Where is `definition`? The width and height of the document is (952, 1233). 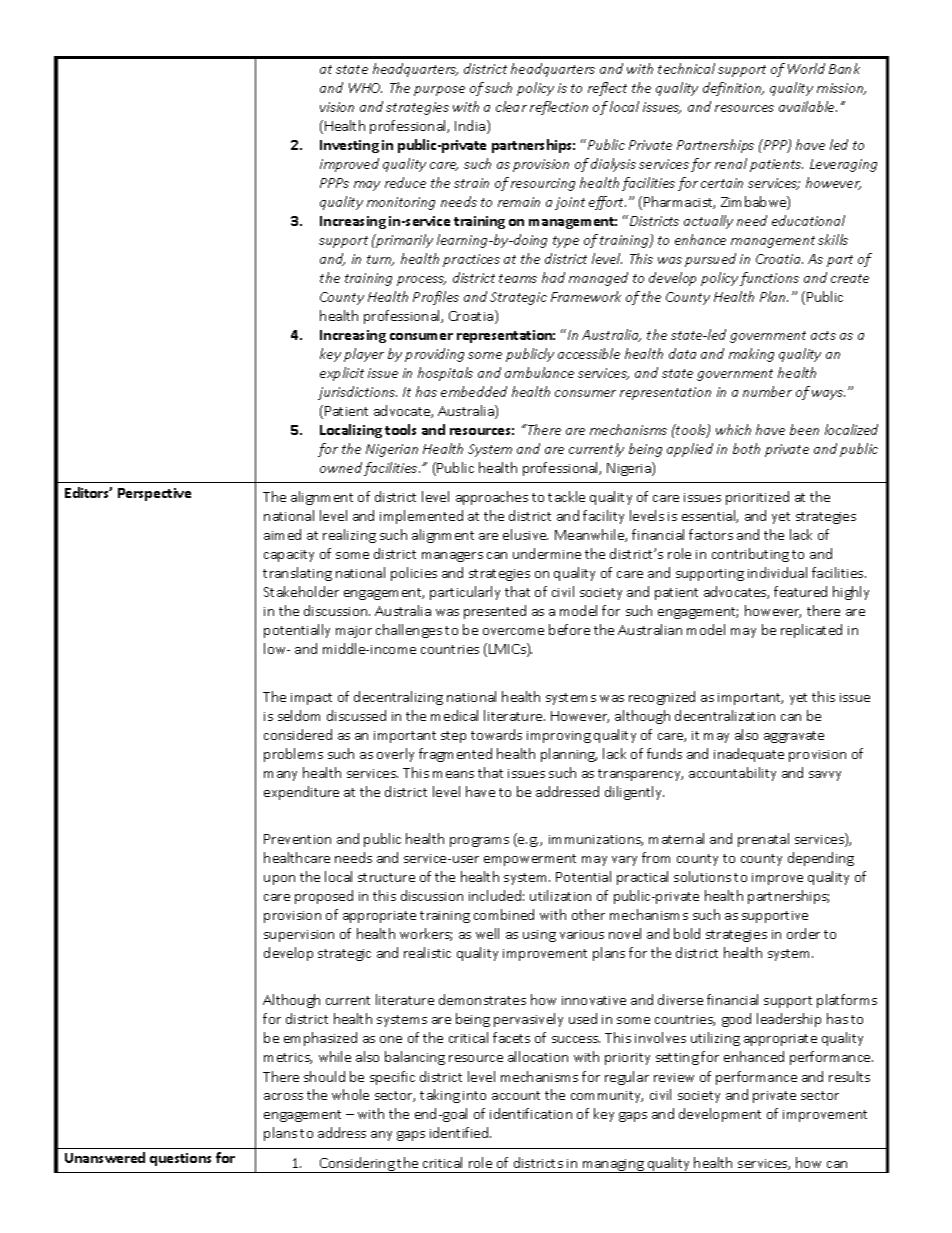 definition is located at coordinates (733, 89).
